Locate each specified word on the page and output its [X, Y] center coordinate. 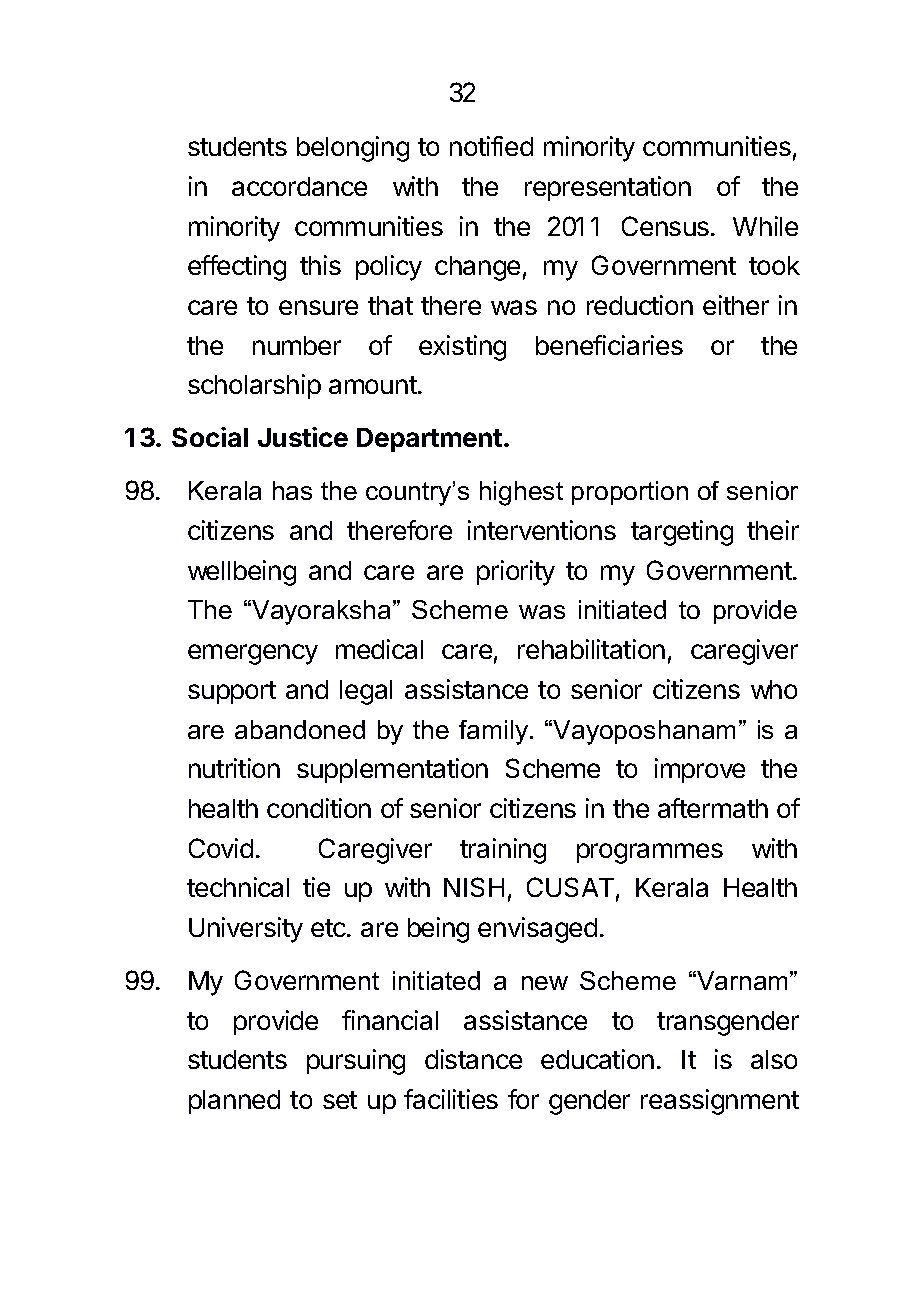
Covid [221, 848]
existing [462, 348]
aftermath [713, 808]
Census [667, 226]
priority [516, 573]
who [774, 689]
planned [234, 1102]
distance [473, 1059]
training [503, 851]
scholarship [254, 386]
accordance [299, 186]
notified [491, 146]
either [736, 305]
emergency [253, 654]
